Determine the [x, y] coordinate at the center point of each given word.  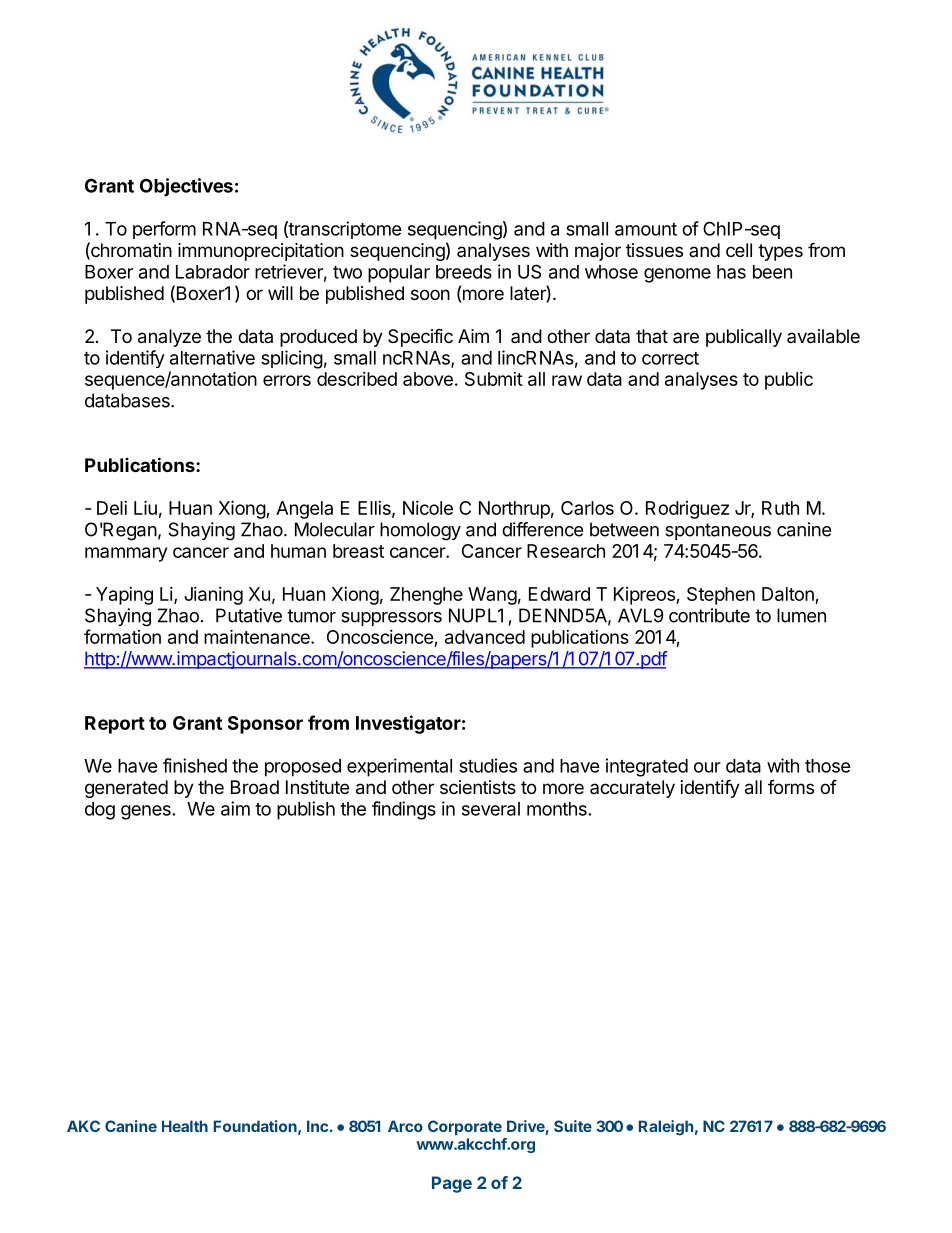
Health [185, 1126]
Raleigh [666, 1128]
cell [739, 250]
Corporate [465, 1127]
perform [164, 230]
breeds [464, 272]
